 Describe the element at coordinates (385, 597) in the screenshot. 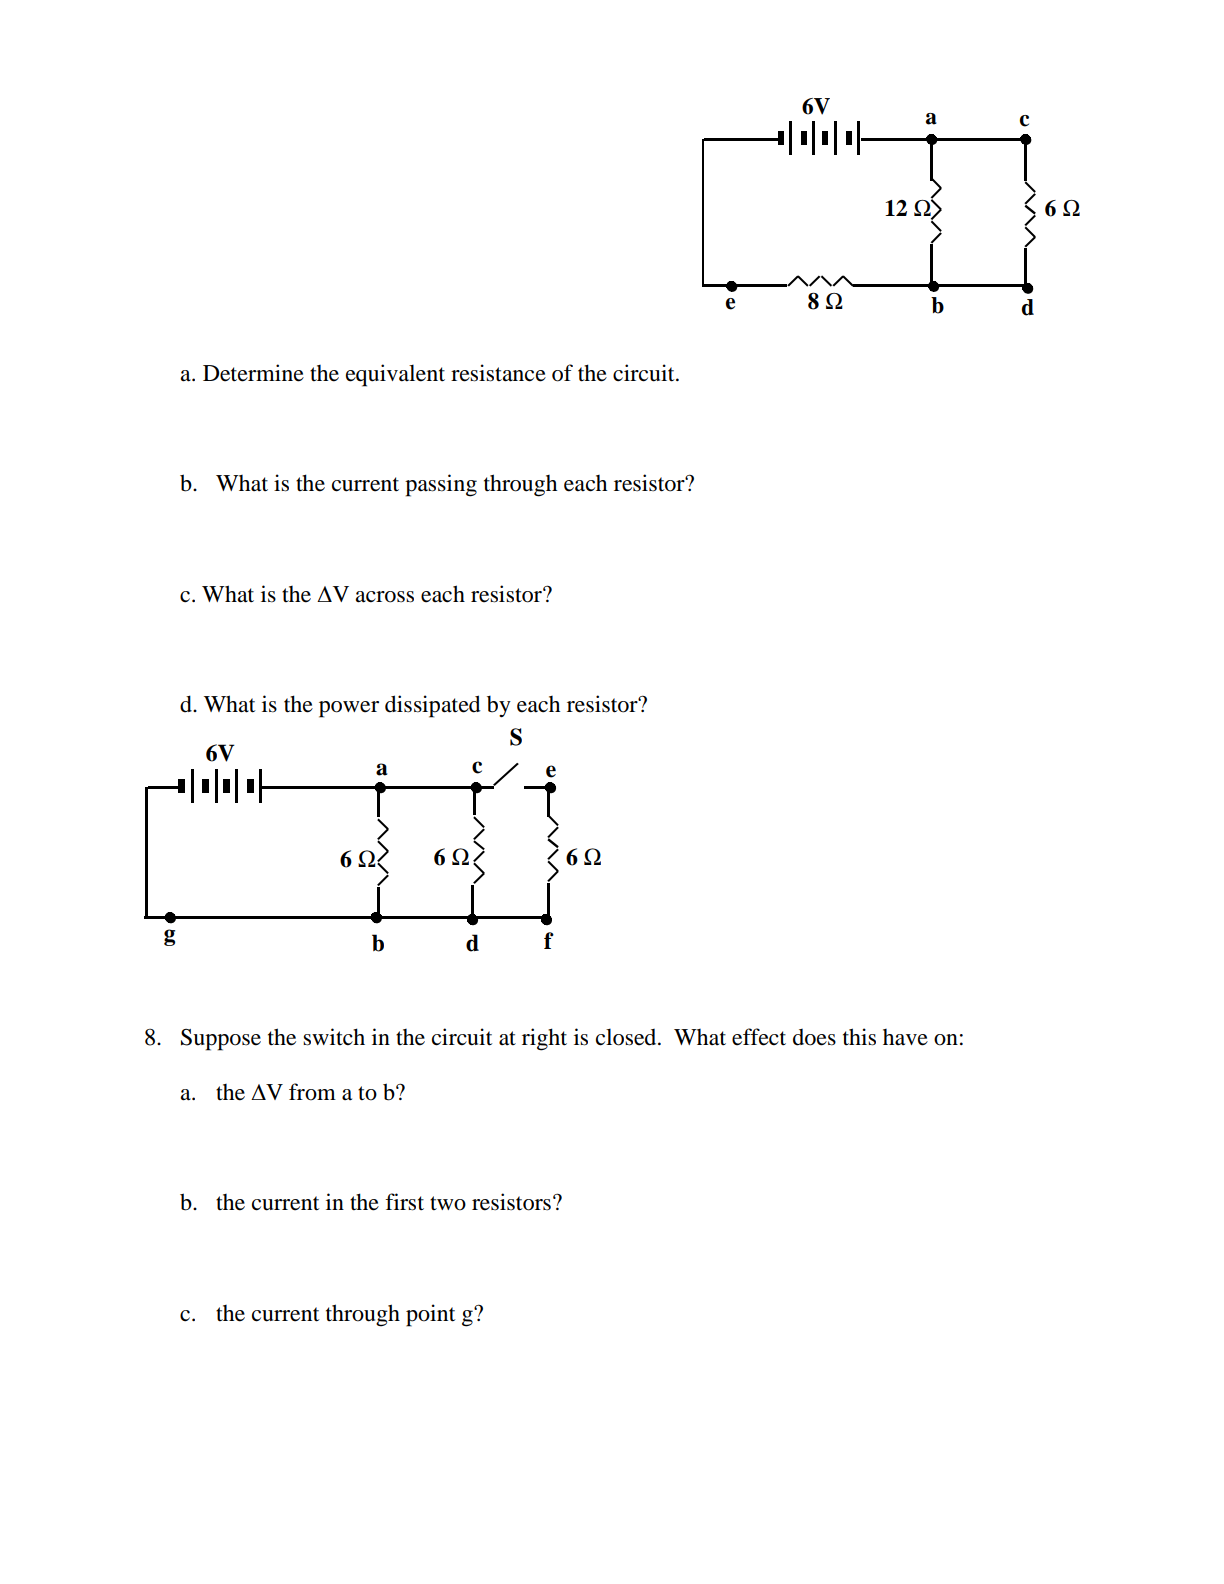

I see `across` at that location.
